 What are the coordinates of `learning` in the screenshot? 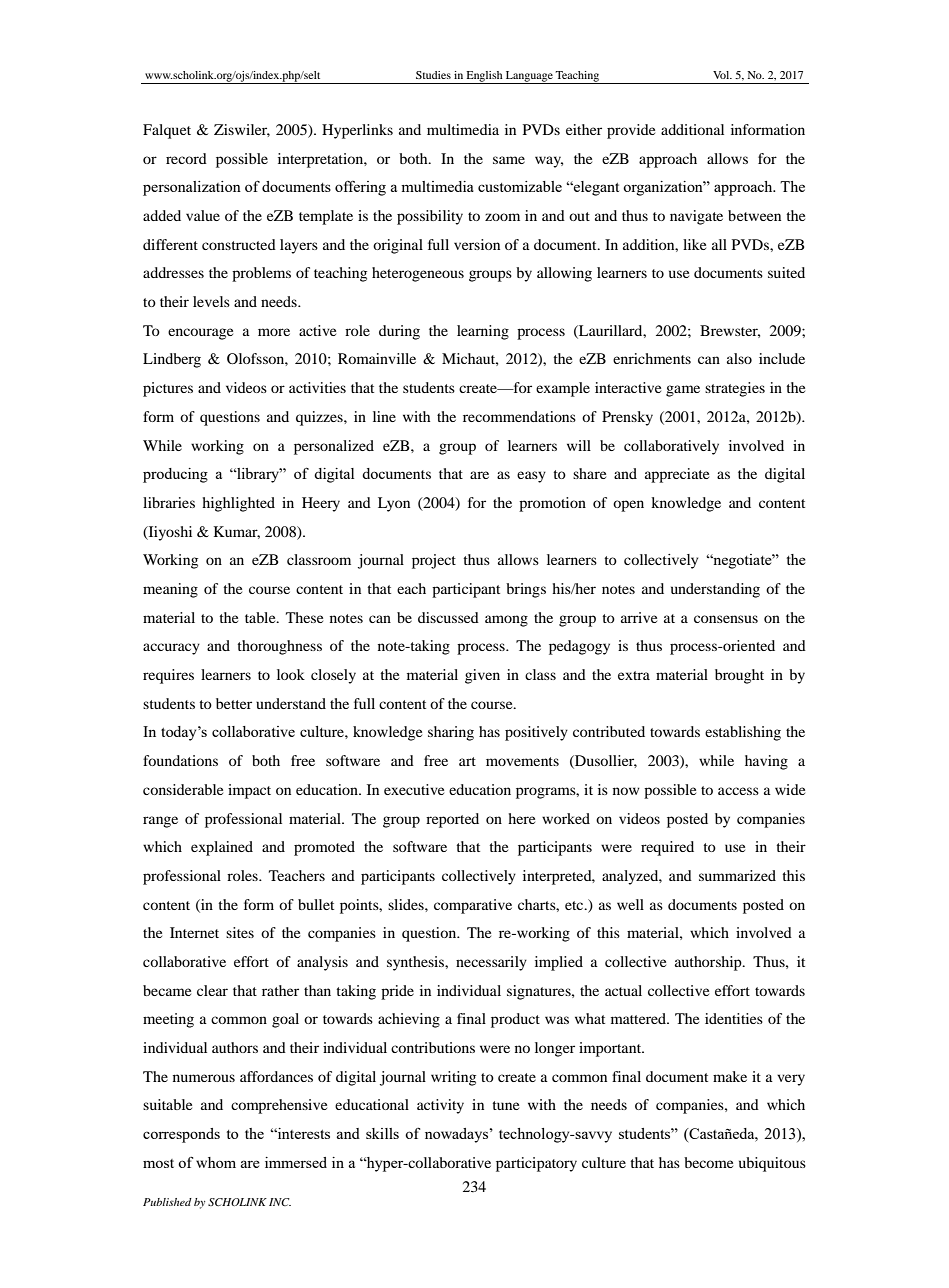 It's located at (483, 332).
